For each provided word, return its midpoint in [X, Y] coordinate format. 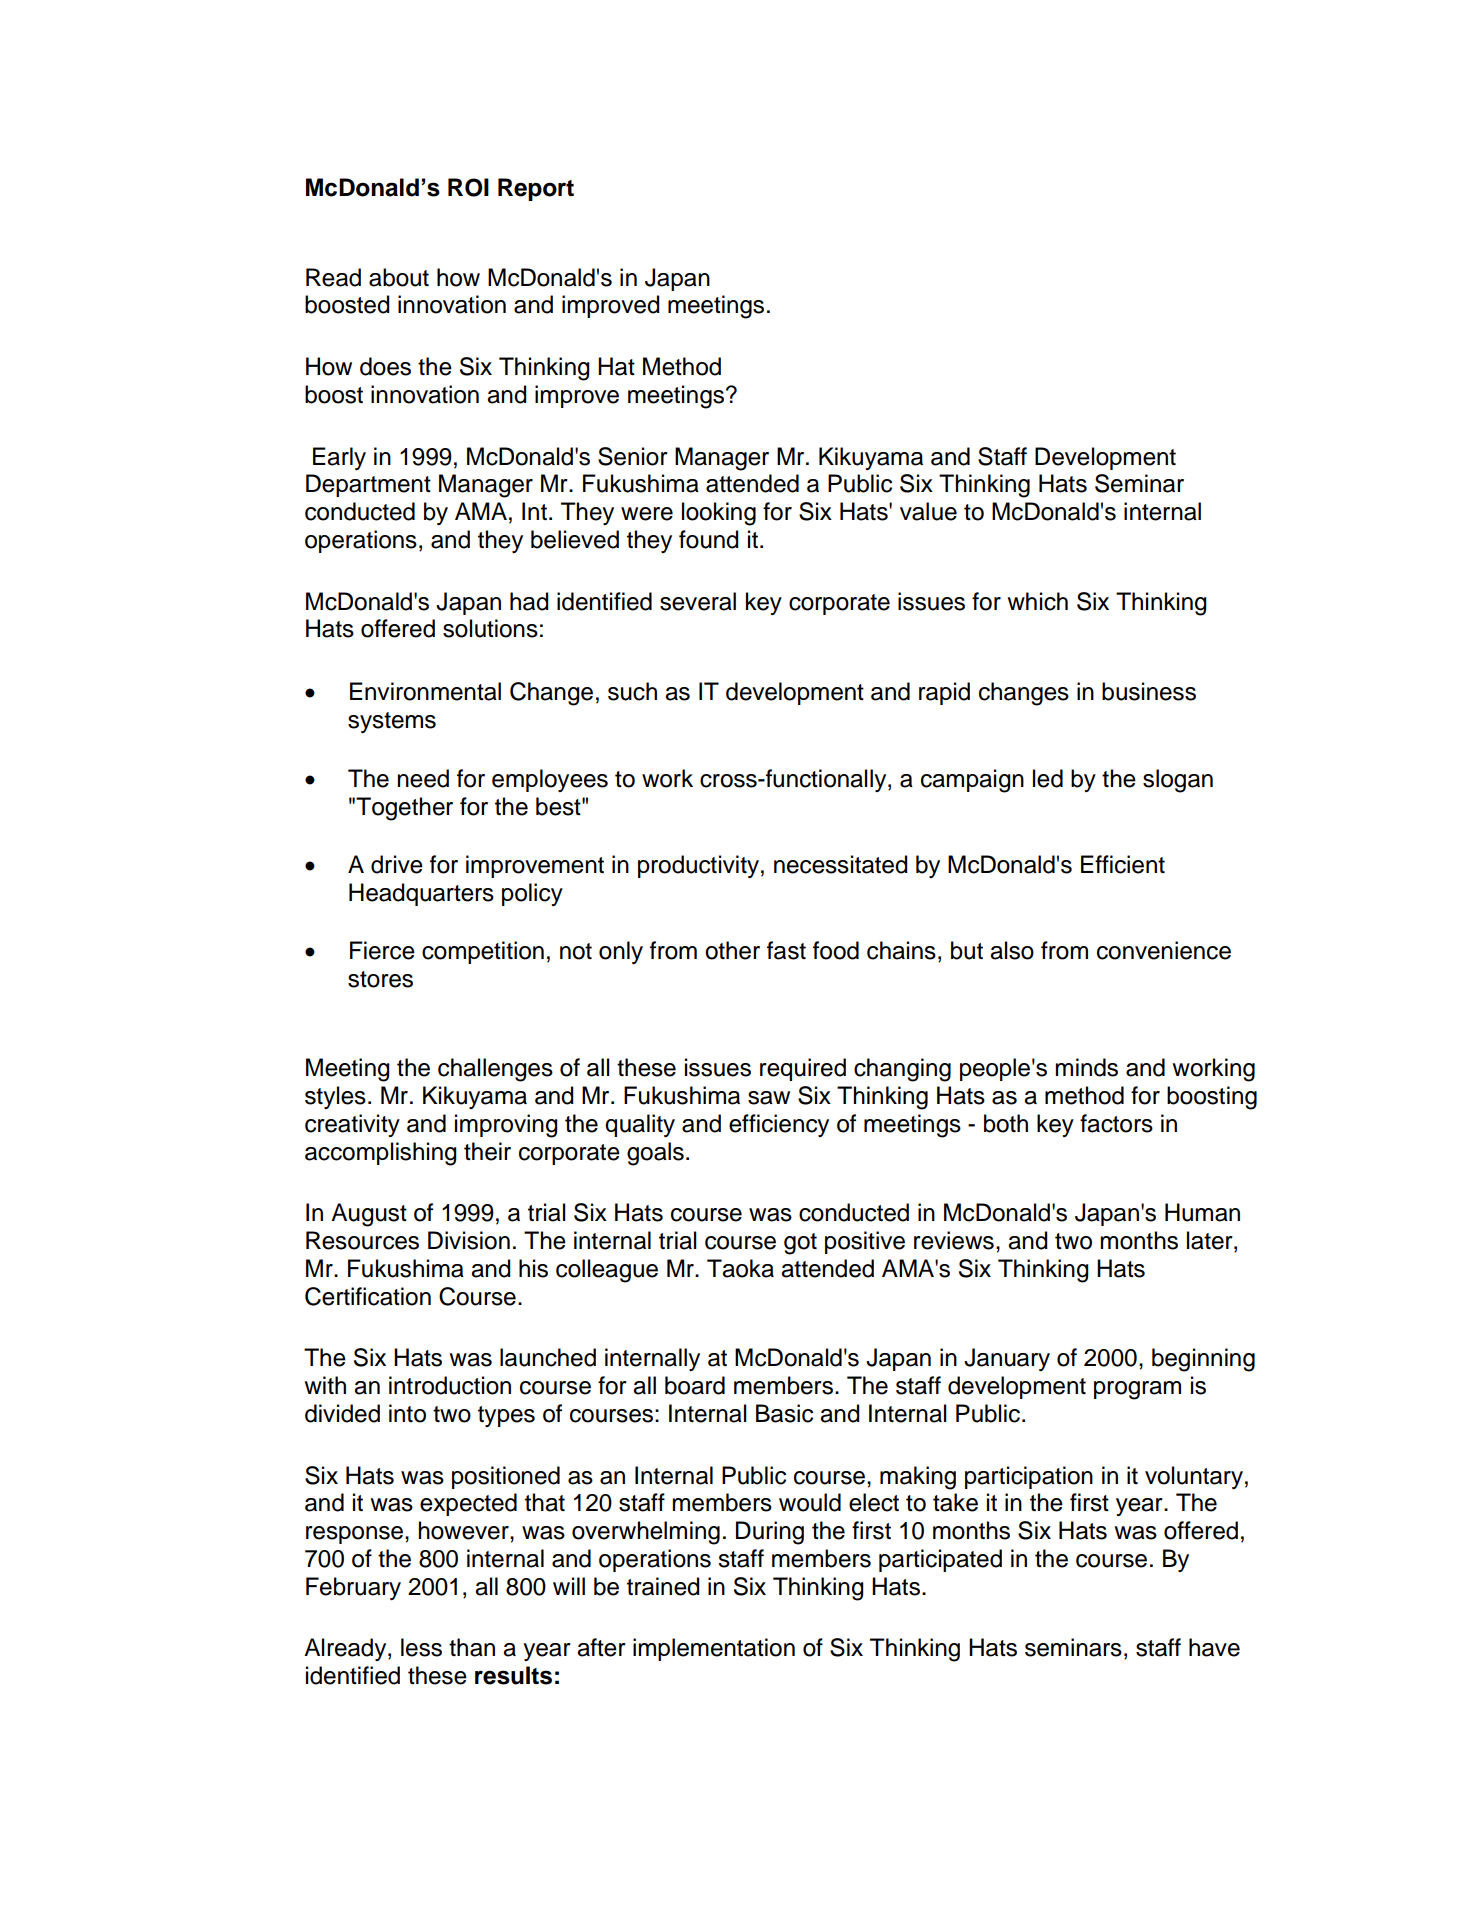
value [928, 511]
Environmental [425, 691]
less [421, 1647]
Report [536, 189]
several [698, 601]
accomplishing [381, 1154]
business [1149, 691]
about [399, 277]
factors [1116, 1123]
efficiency [779, 1125]
